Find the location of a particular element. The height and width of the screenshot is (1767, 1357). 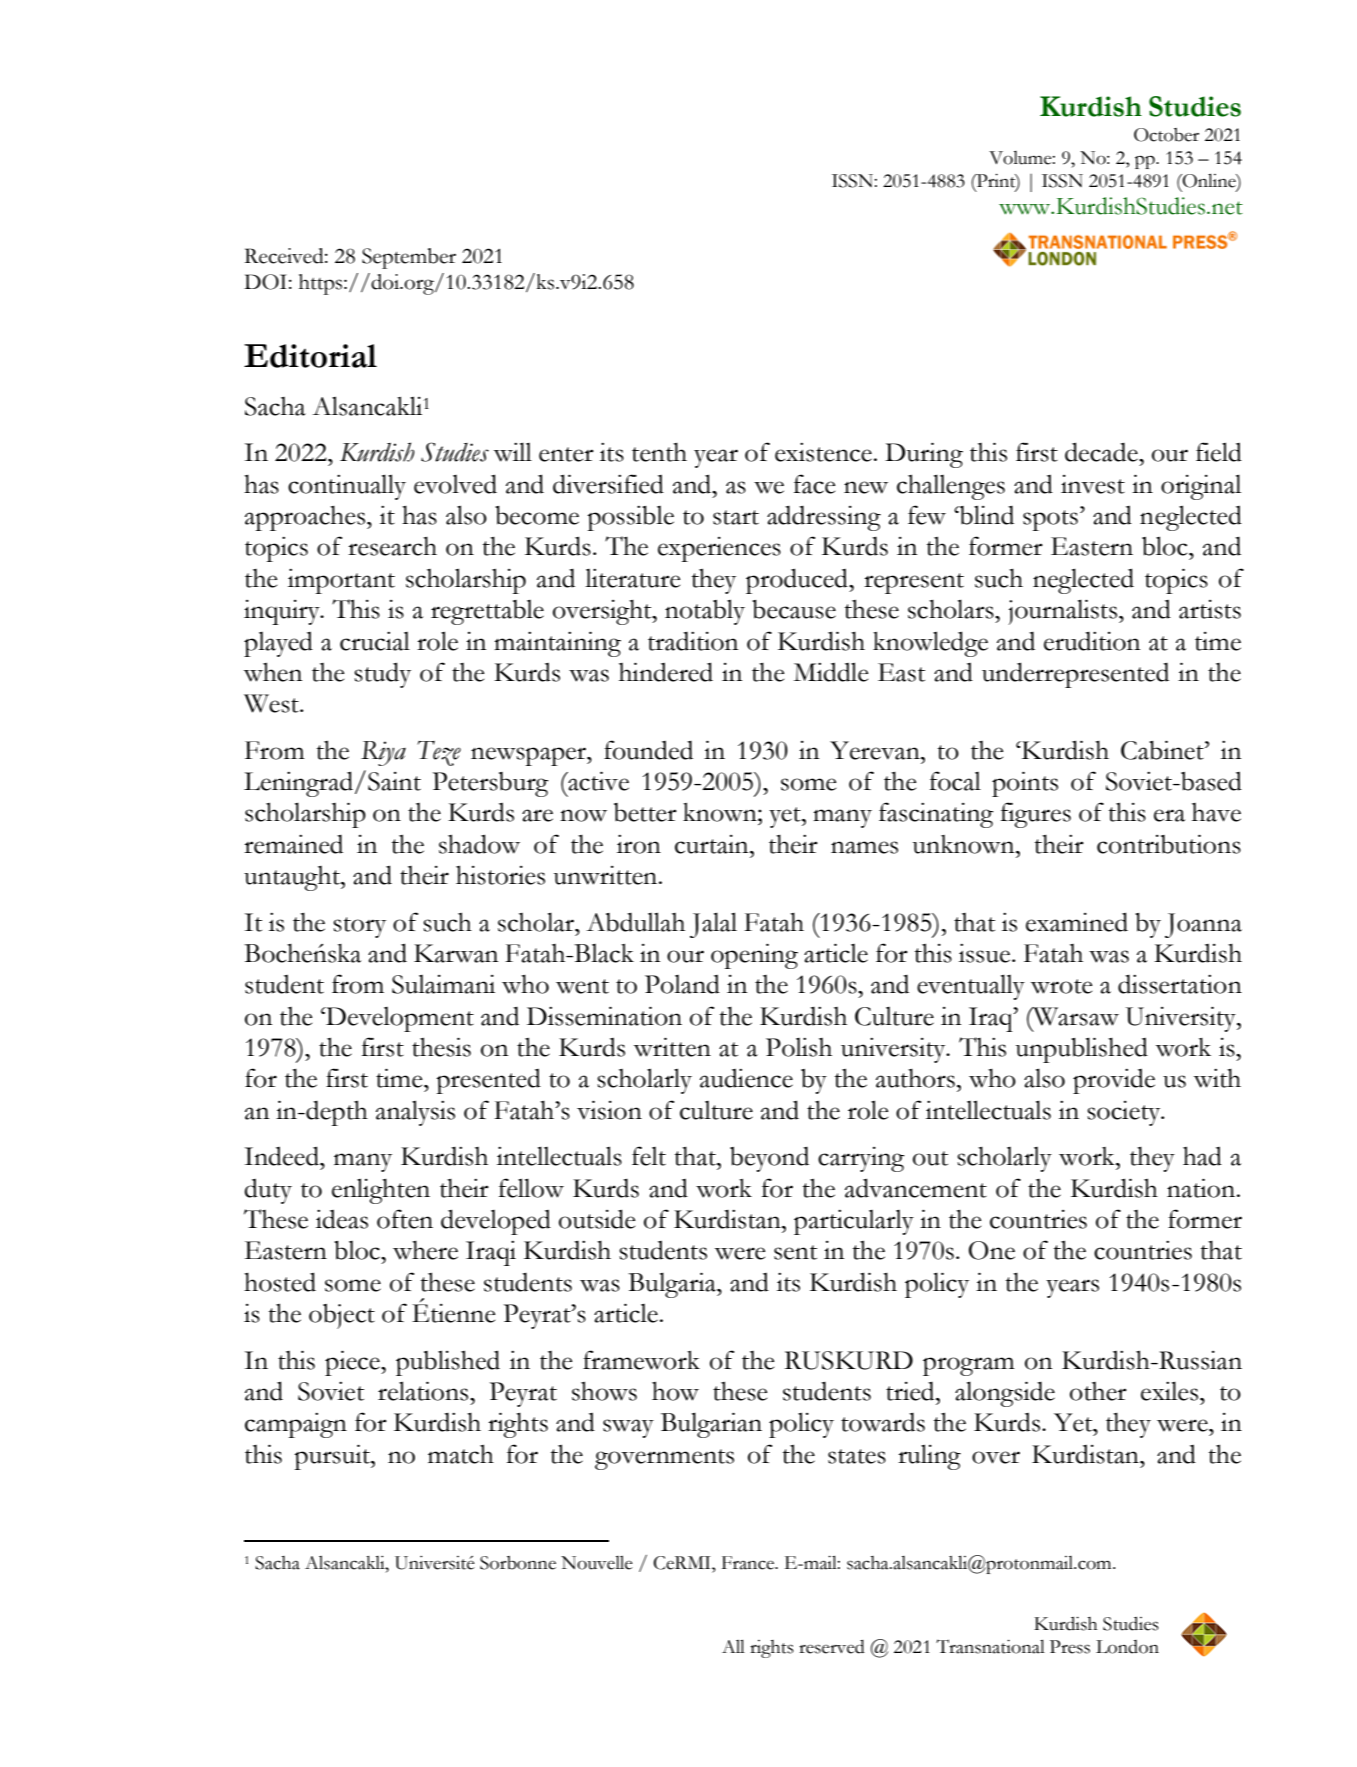

existence is located at coordinates (823, 452).
